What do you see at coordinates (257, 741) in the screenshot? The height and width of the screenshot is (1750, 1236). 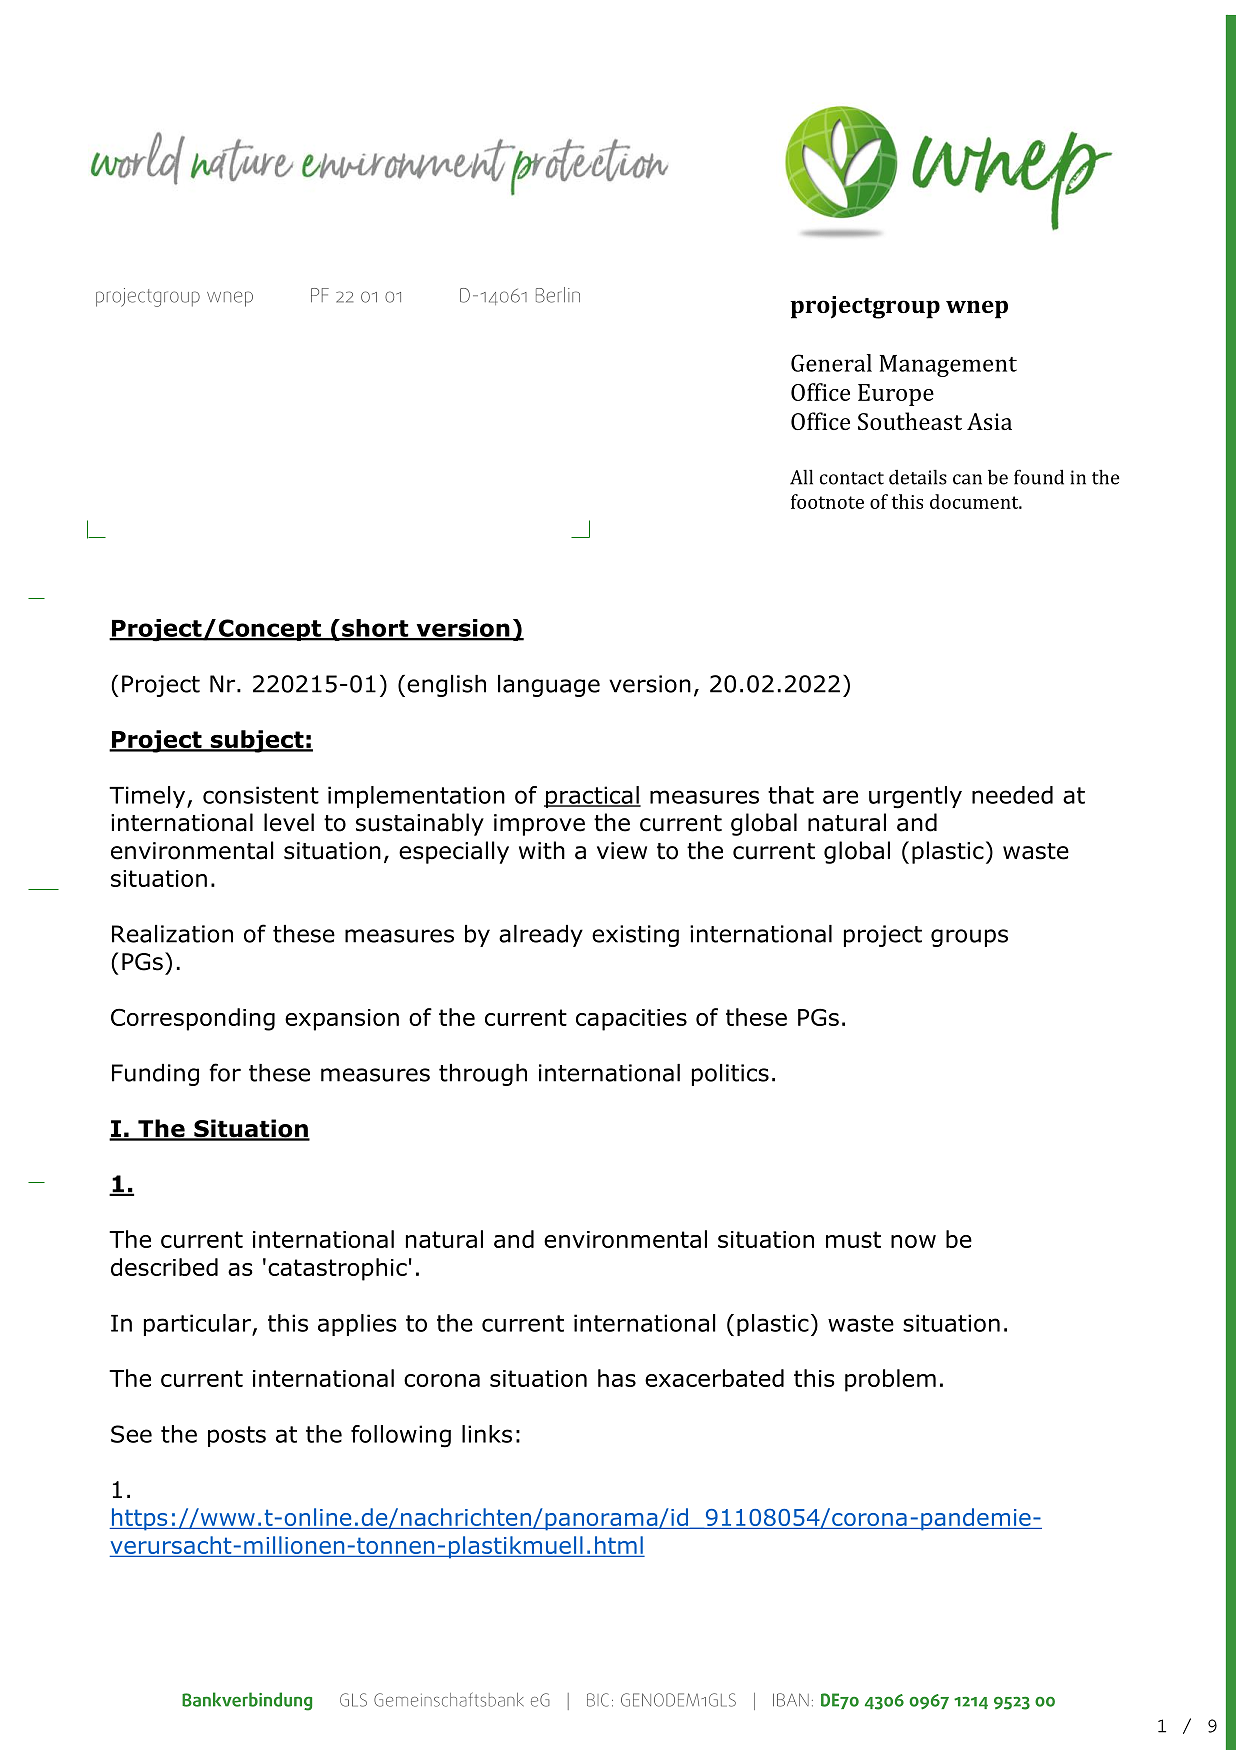 I see `subject` at bounding box center [257, 741].
